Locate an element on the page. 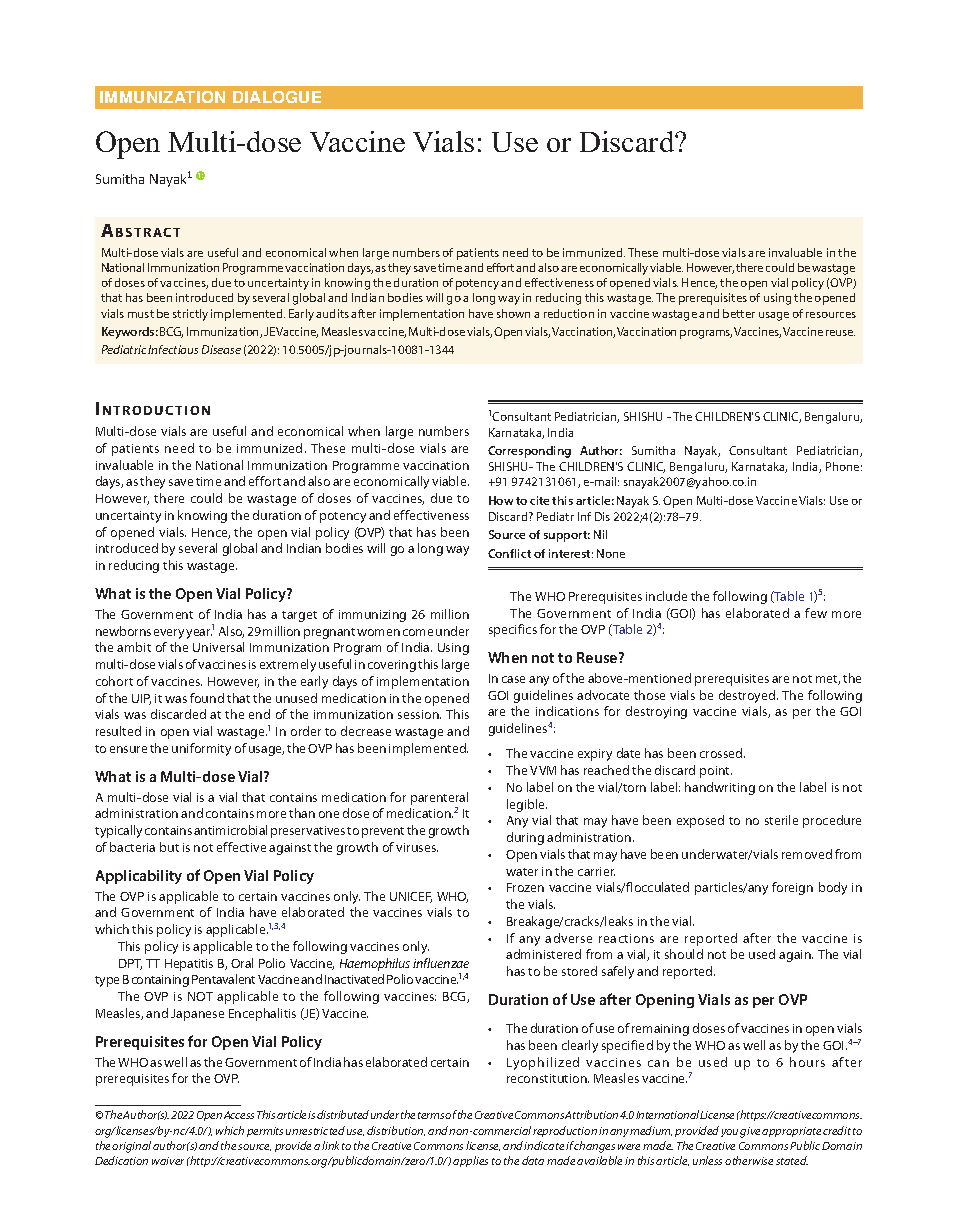 The width and height of the image is (958, 1232). every is located at coordinates (170, 634).
